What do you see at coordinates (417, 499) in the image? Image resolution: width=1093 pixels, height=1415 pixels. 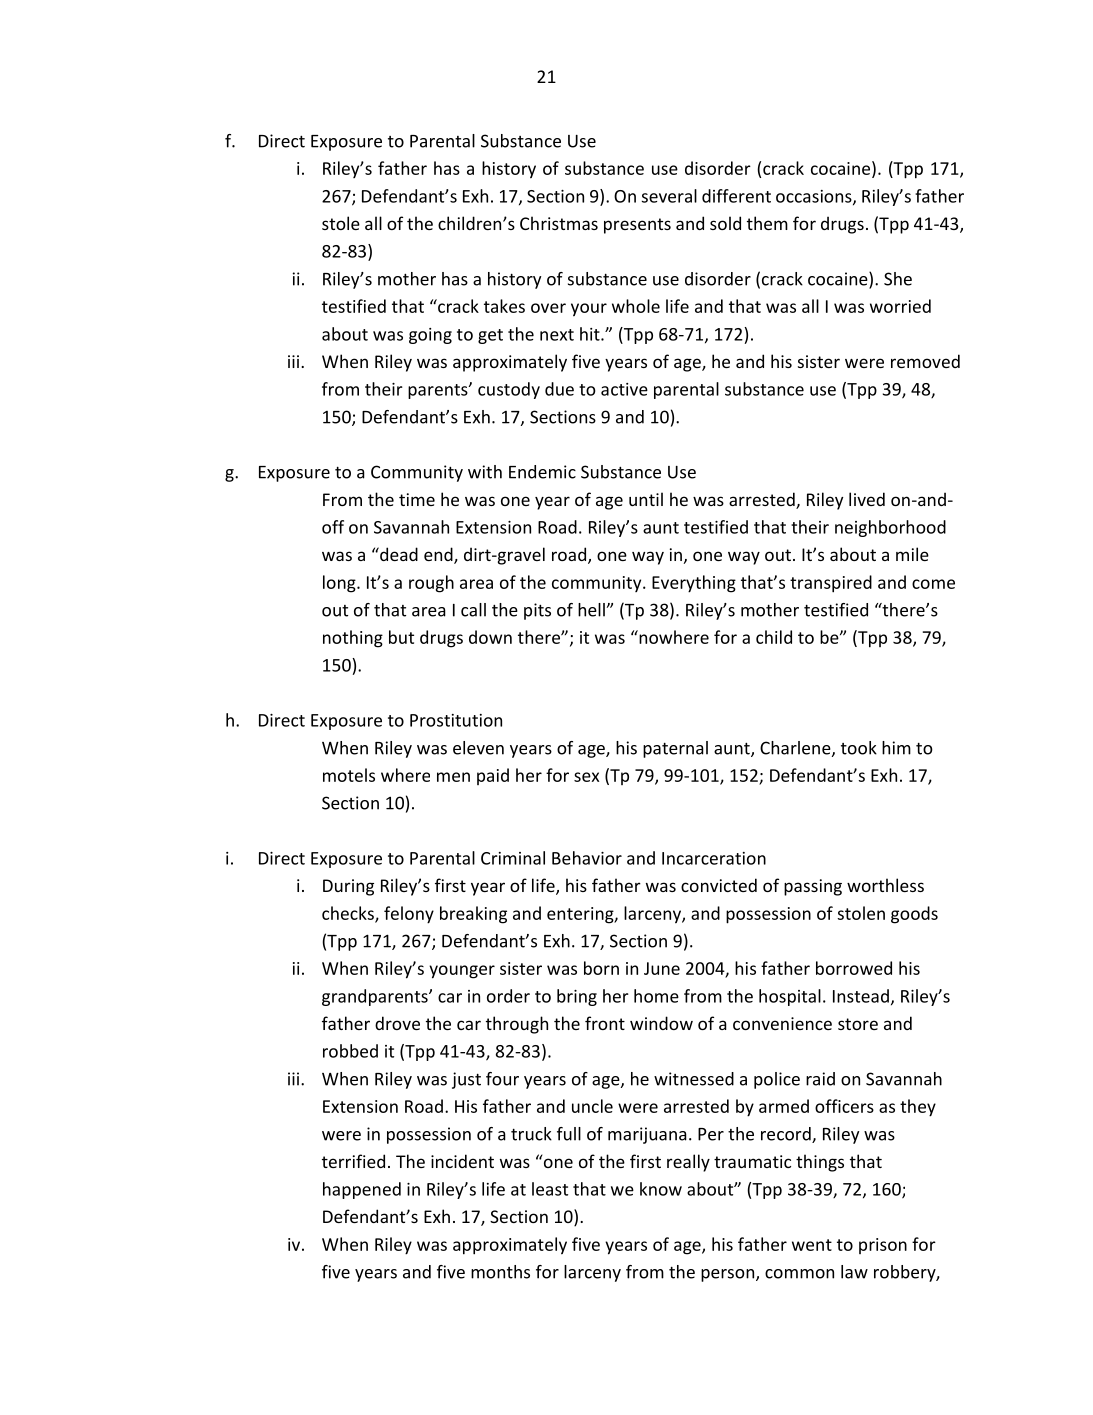 I see `time` at bounding box center [417, 499].
